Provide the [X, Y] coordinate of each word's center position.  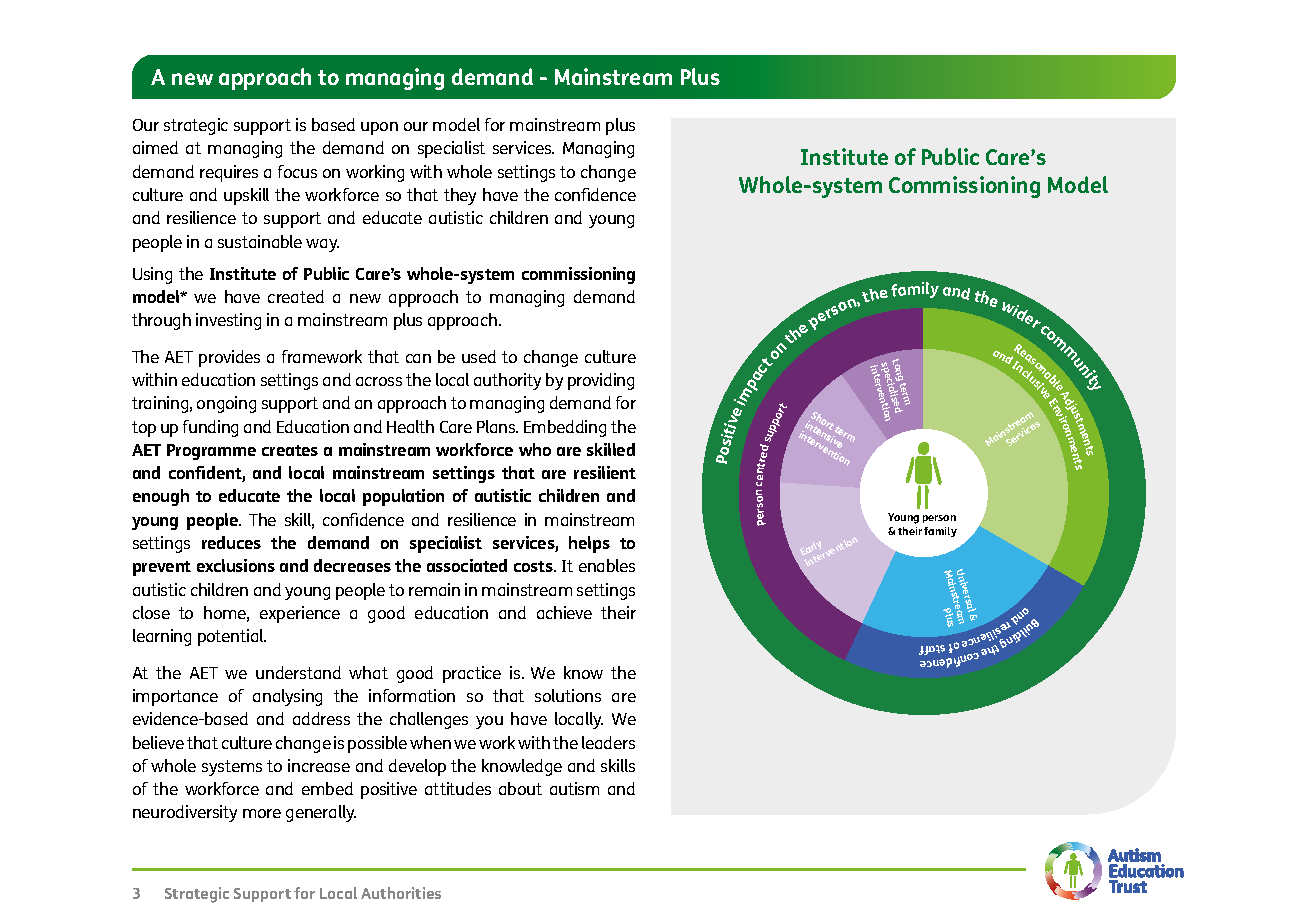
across [379, 381]
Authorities [401, 893]
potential [232, 637]
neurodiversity [185, 813]
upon [379, 128]
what [368, 672]
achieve [564, 612]
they [460, 196]
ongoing [226, 404]
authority [507, 381]
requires [229, 173]
